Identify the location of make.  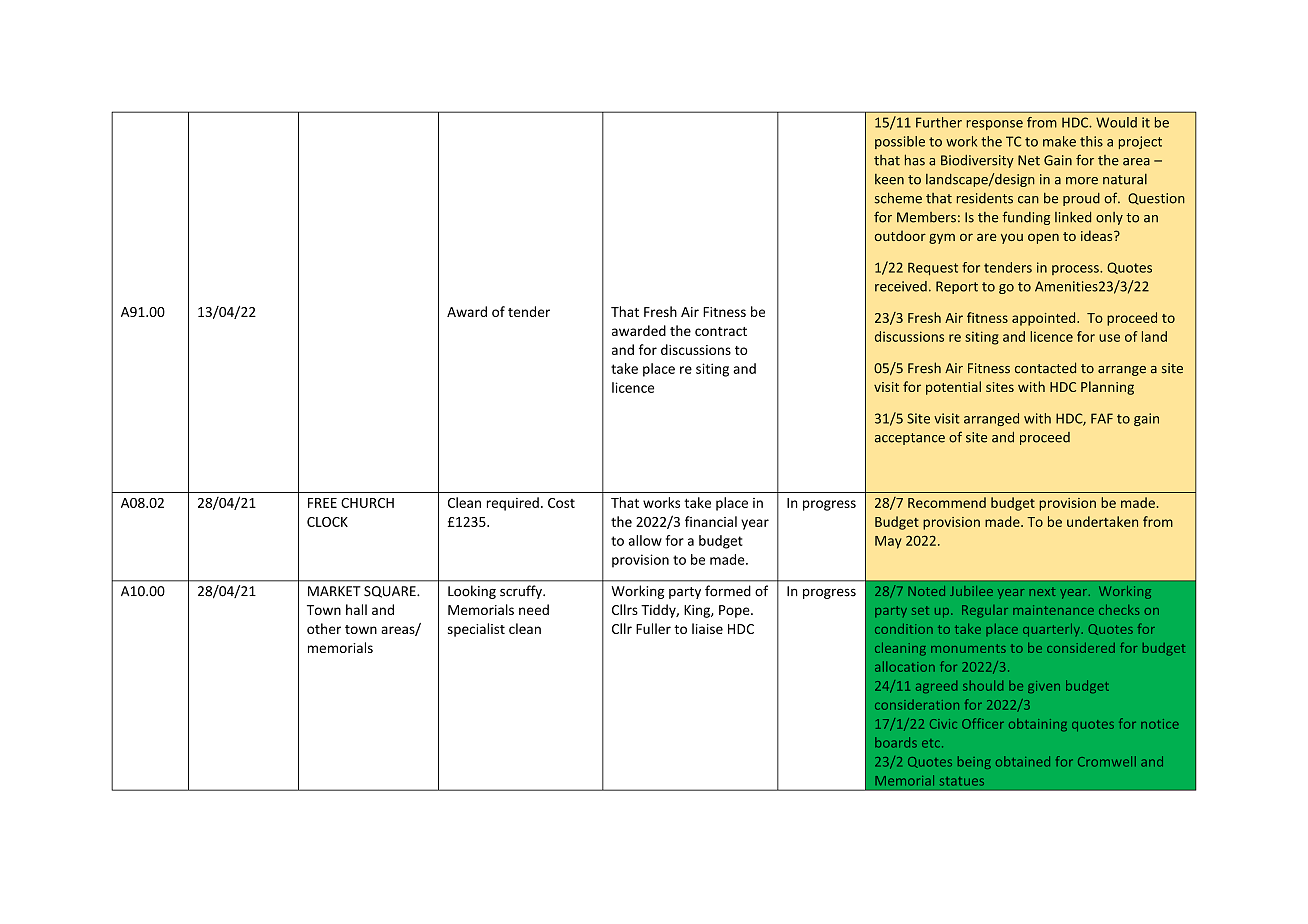
(1059, 141).
